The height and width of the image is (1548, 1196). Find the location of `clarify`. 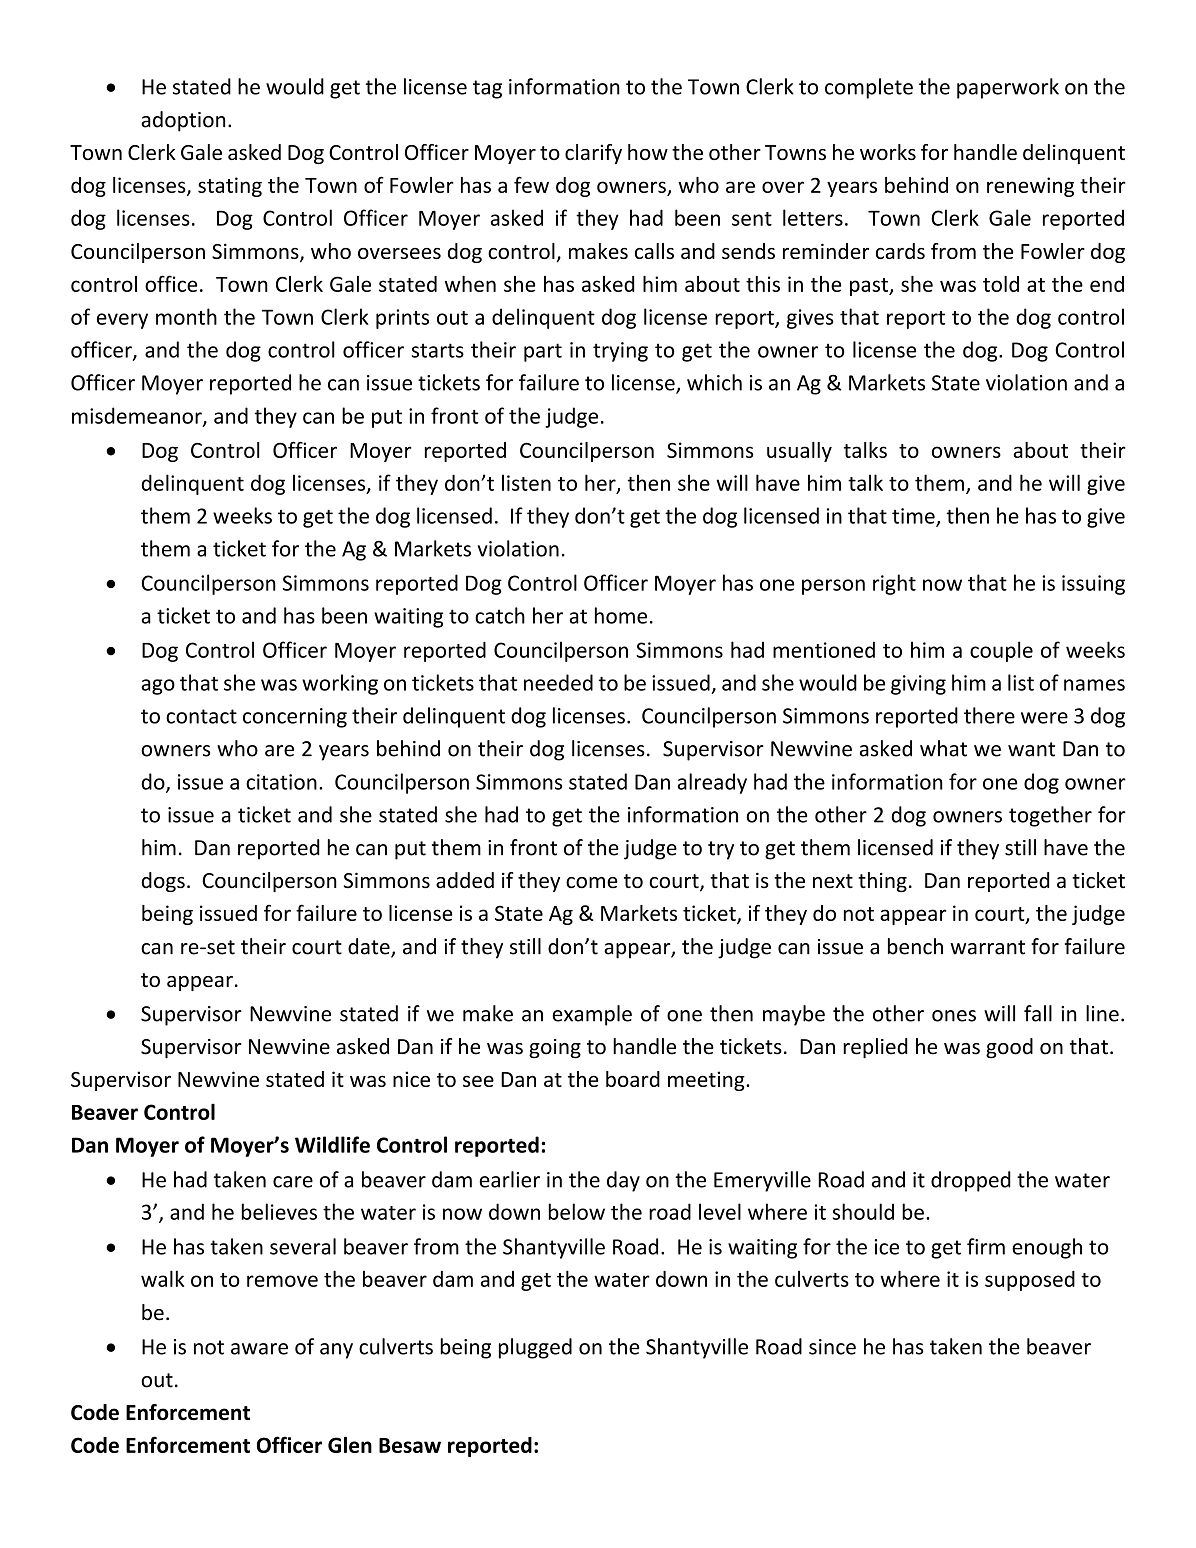

clarify is located at coordinates (593, 154).
